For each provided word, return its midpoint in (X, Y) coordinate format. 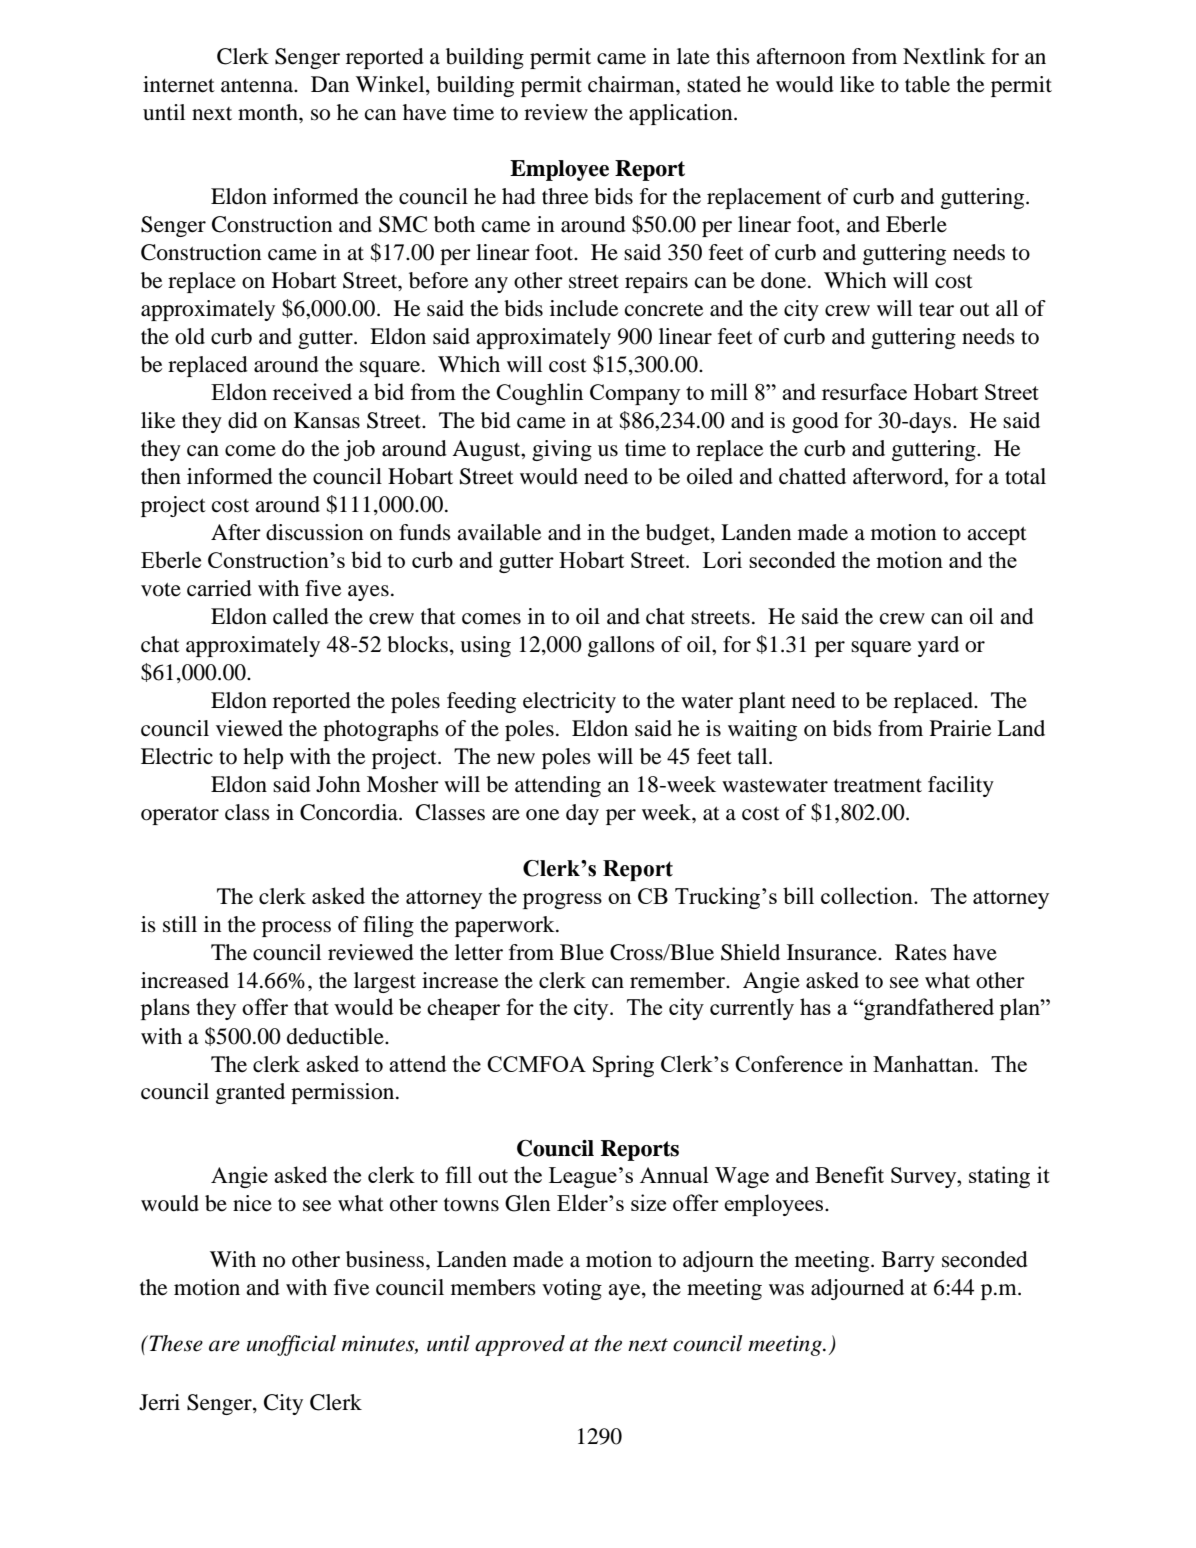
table (927, 84)
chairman (632, 84)
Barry (908, 1261)
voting (572, 1289)
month (269, 112)
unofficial (291, 1345)
